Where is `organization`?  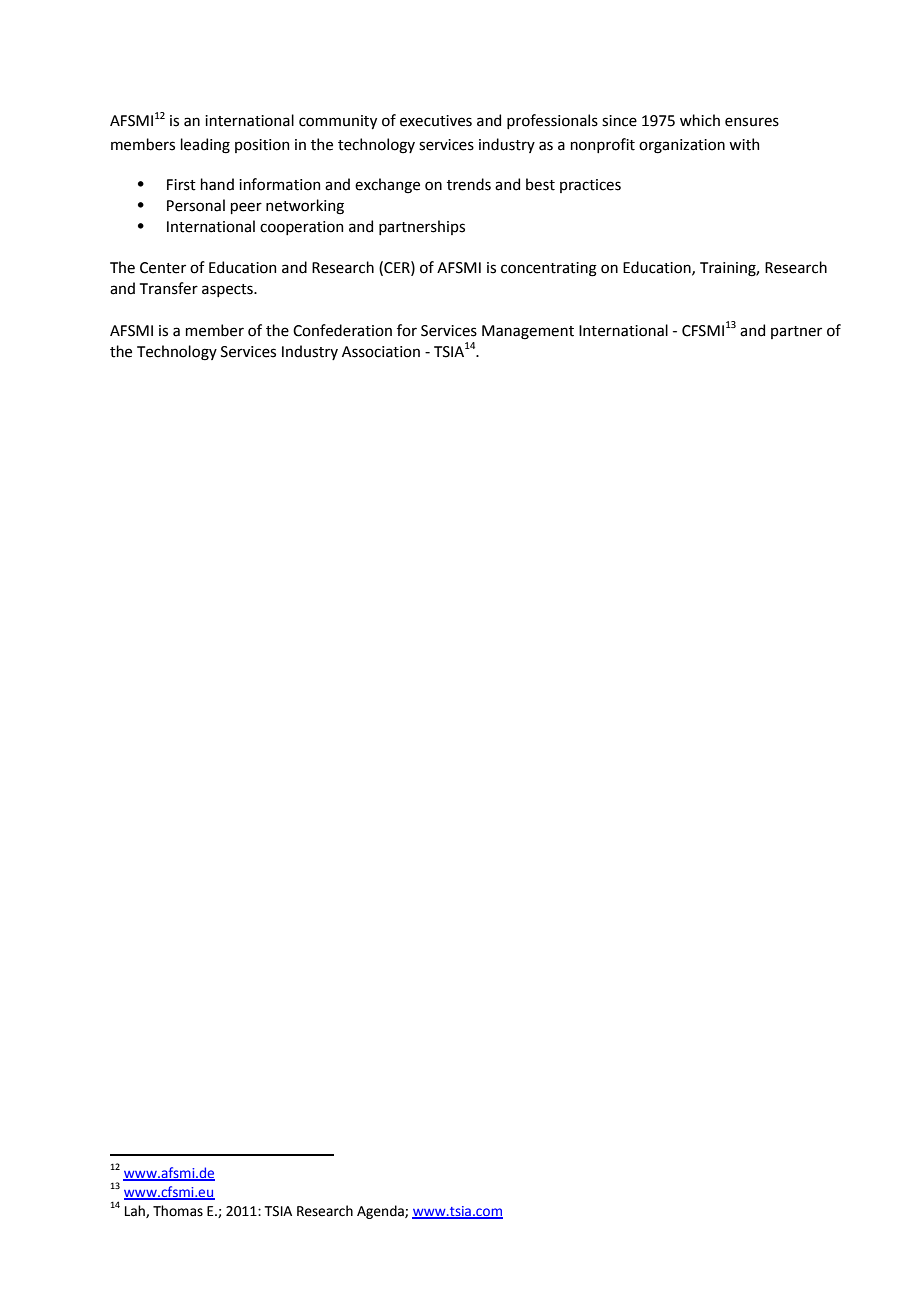 organization is located at coordinates (682, 146).
